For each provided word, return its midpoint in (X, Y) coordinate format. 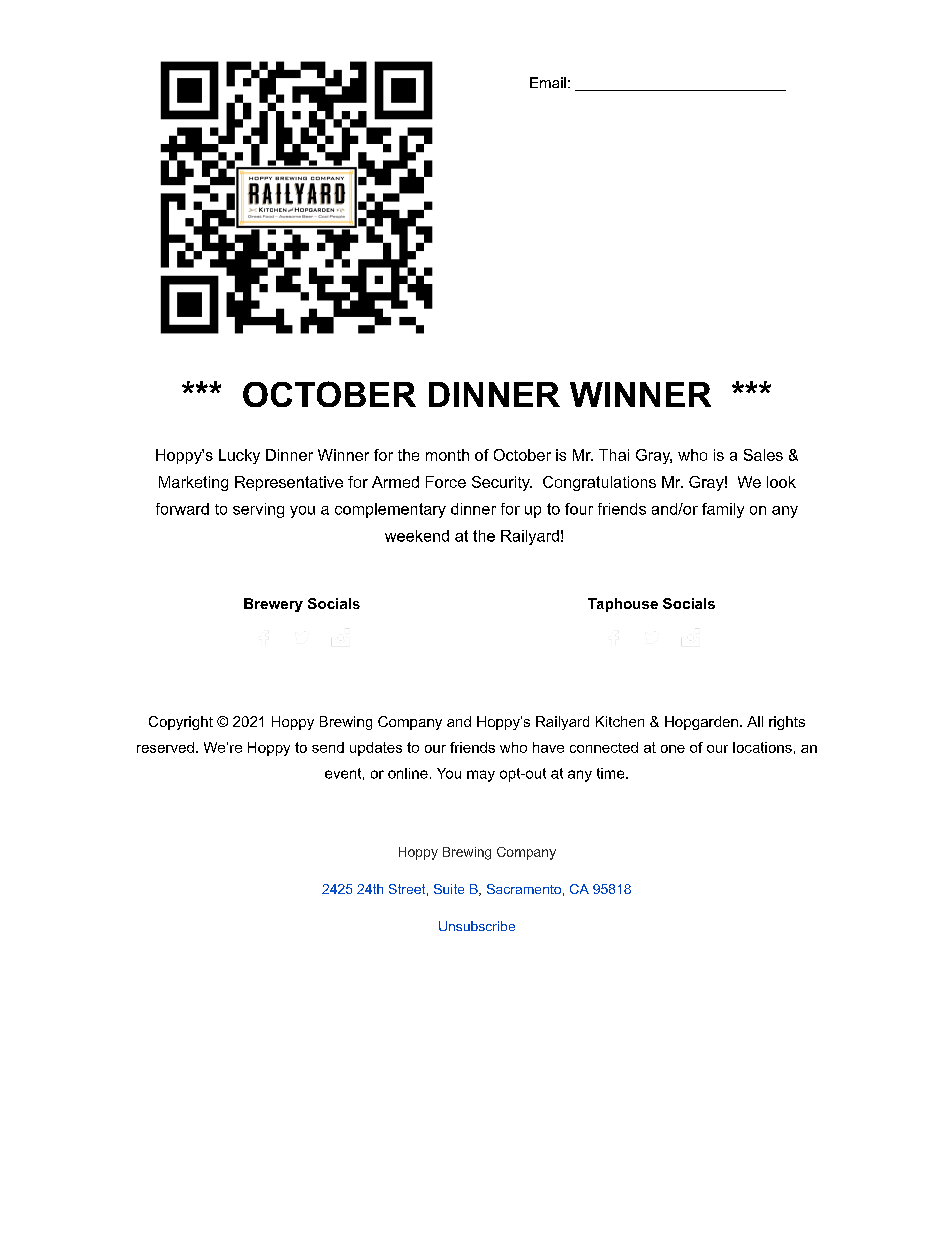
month (447, 455)
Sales (763, 455)
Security (502, 483)
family (723, 510)
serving (258, 510)
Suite (449, 889)
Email (548, 82)
